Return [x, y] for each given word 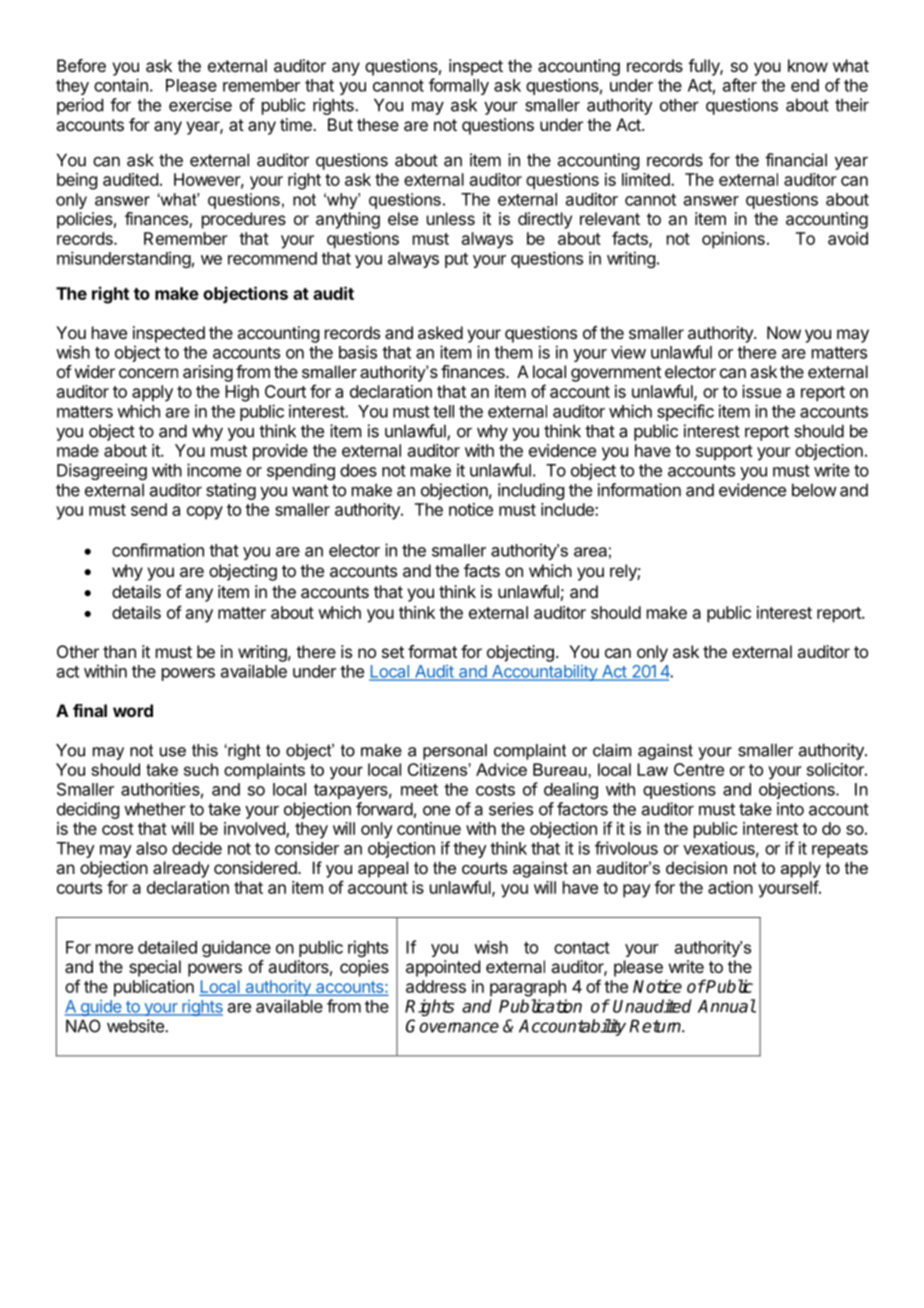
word [133, 710]
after [740, 85]
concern [148, 373]
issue [761, 391]
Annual [727, 1006]
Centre [699, 769]
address [436, 986]
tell [443, 411]
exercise [200, 105]
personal [455, 752]
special [155, 968]
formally [459, 86]
